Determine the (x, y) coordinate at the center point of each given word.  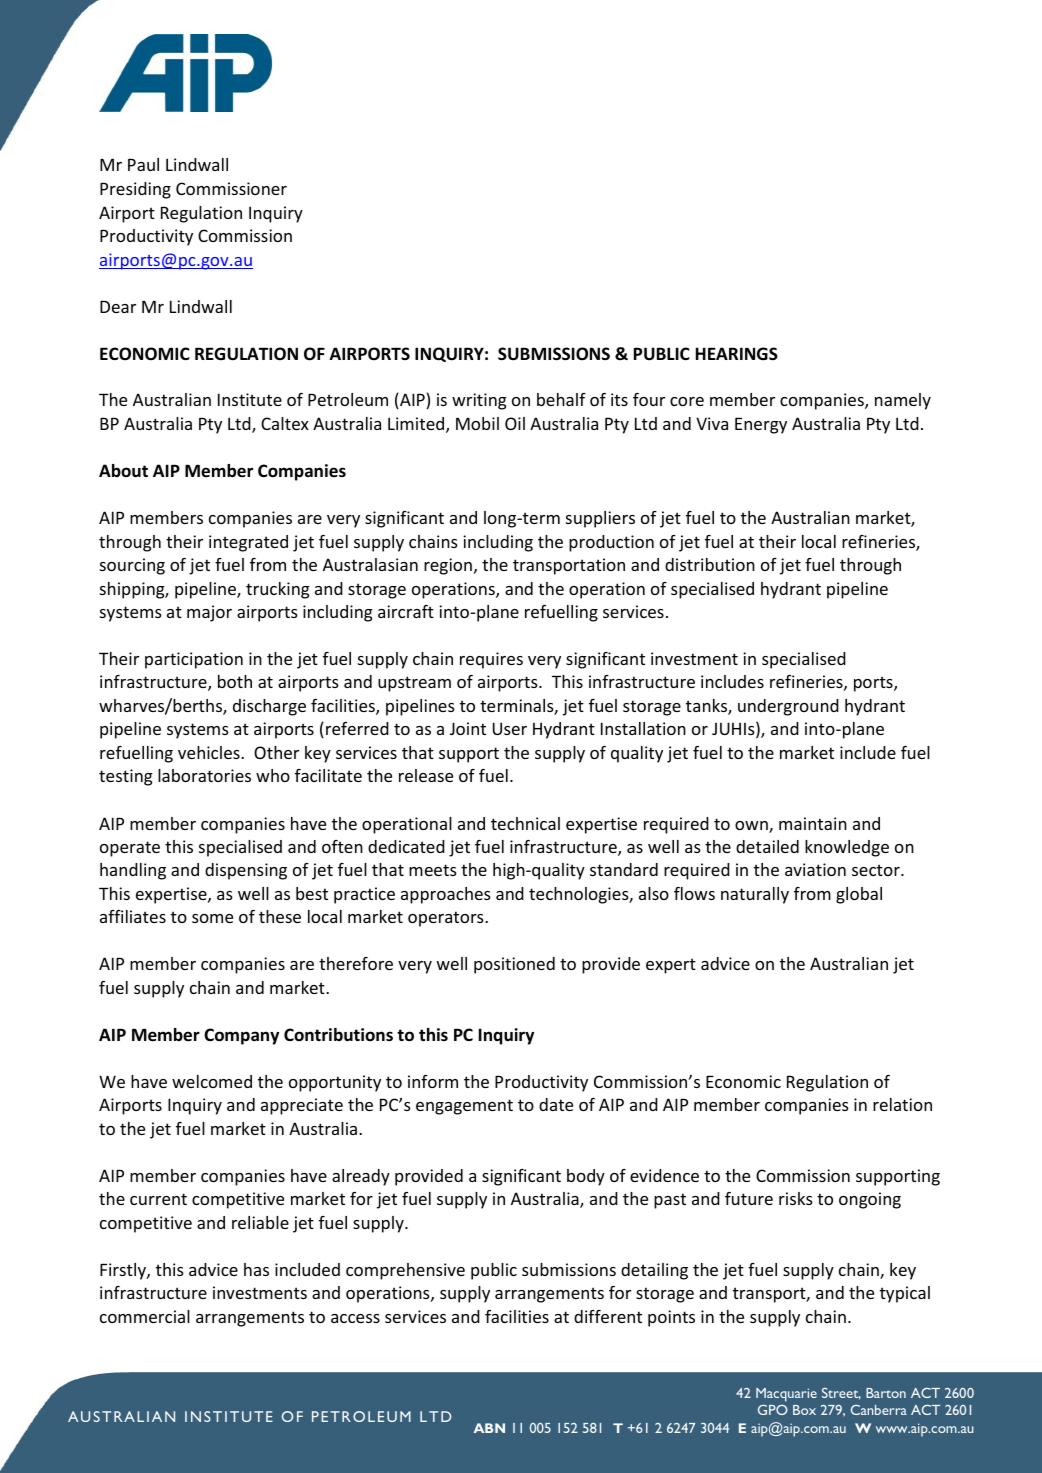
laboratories (204, 775)
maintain (813, 823)
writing (479, 401)
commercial (145, 1316)
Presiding (135, 190)
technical (525, 823)
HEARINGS (737, 354)
